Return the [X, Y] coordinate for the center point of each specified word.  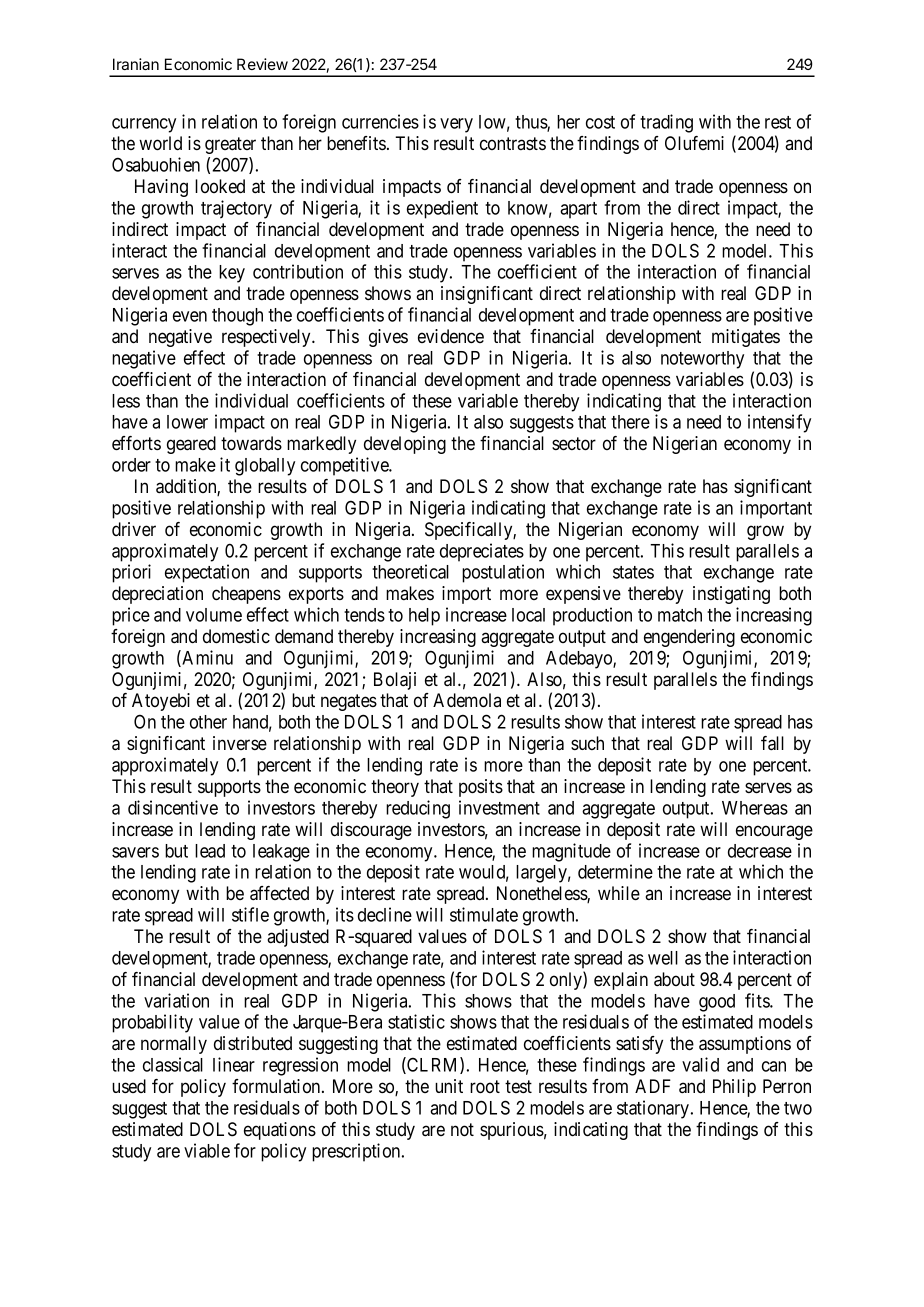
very [456, 125]
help [424, 617]
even [190, 316]
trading [666, 123]
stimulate [484, 914]
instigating [731, 595]
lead [210, 851]
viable [207, 1150]
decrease [760, 851]
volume [214, 615]
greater [230, 145]
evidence [451, 336]
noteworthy [702, 360]
